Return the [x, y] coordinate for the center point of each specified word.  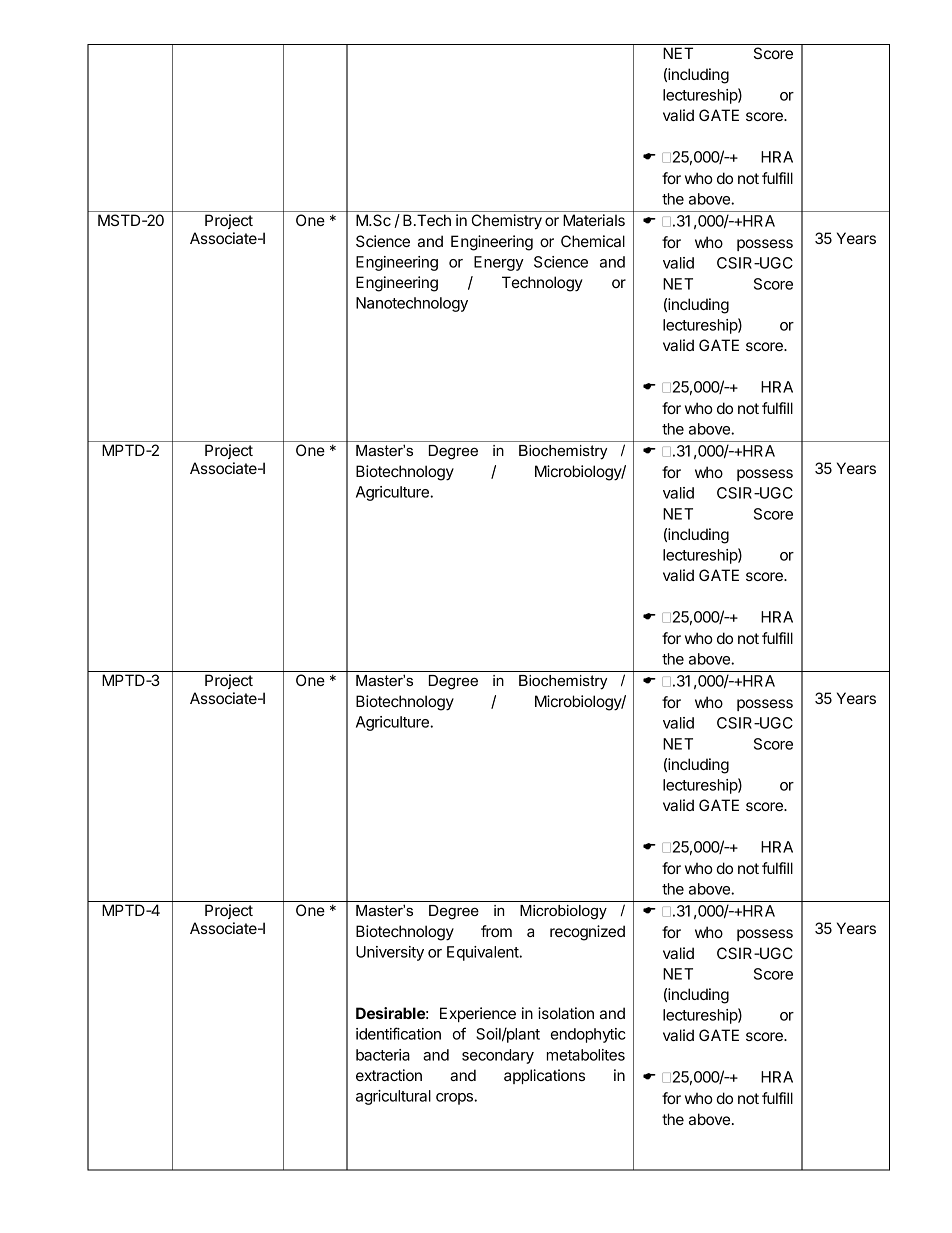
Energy [499, 263]
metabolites [586, 1055]
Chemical [593, 241]
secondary [498, 1056]
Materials [594, 220]
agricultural [393, 1097]
